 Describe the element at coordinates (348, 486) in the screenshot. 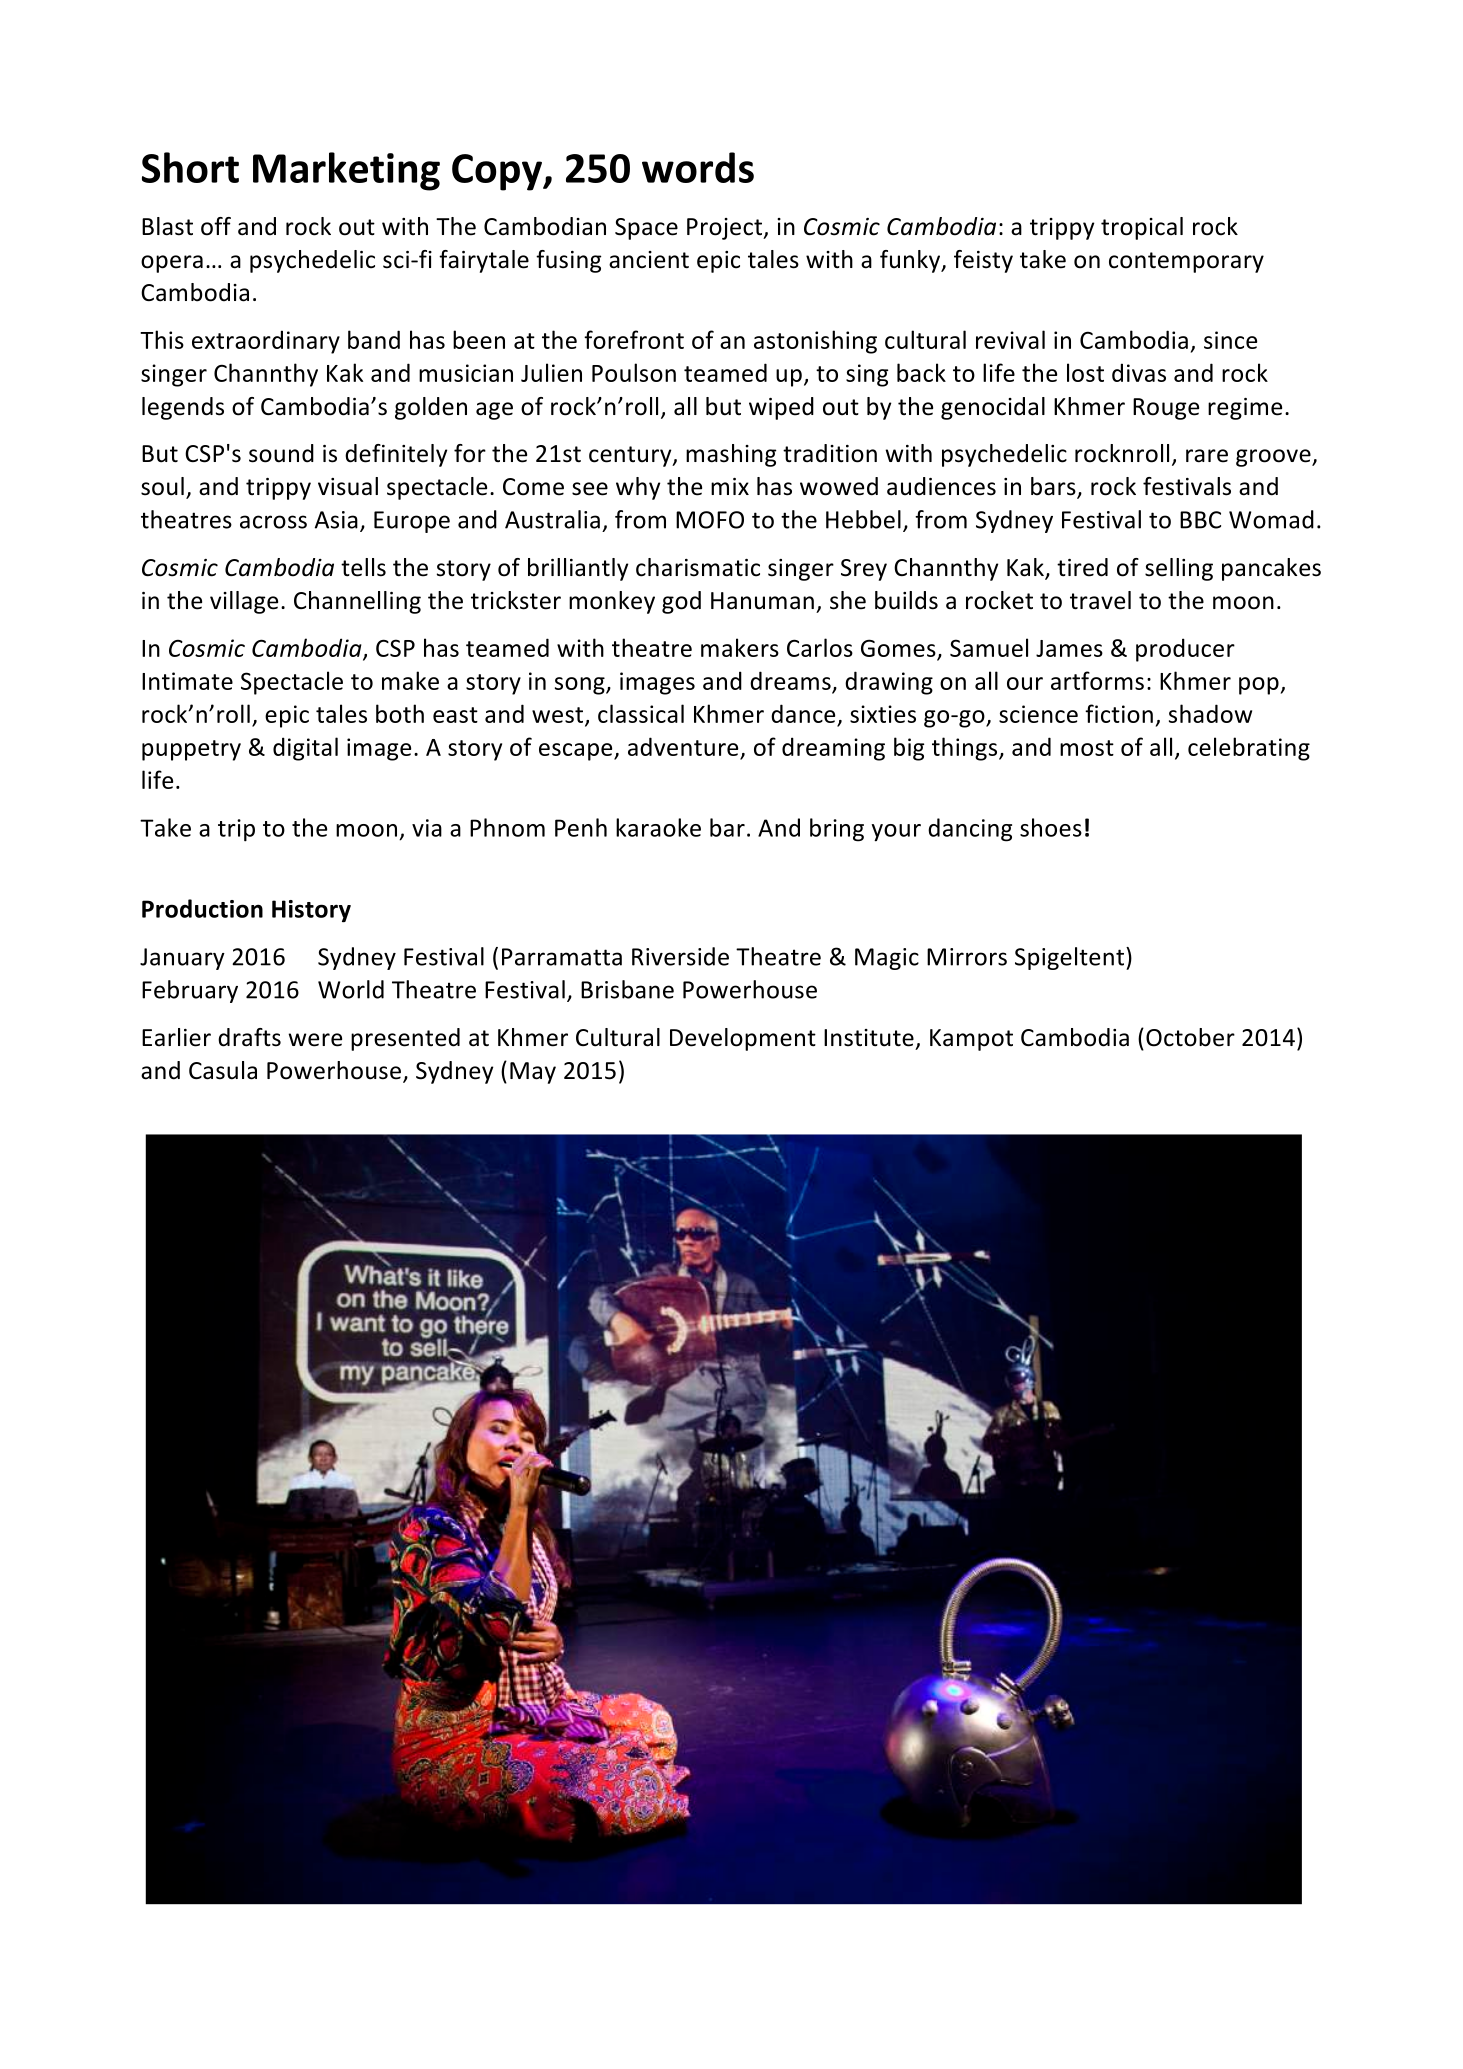

I see `visual` at that location.
